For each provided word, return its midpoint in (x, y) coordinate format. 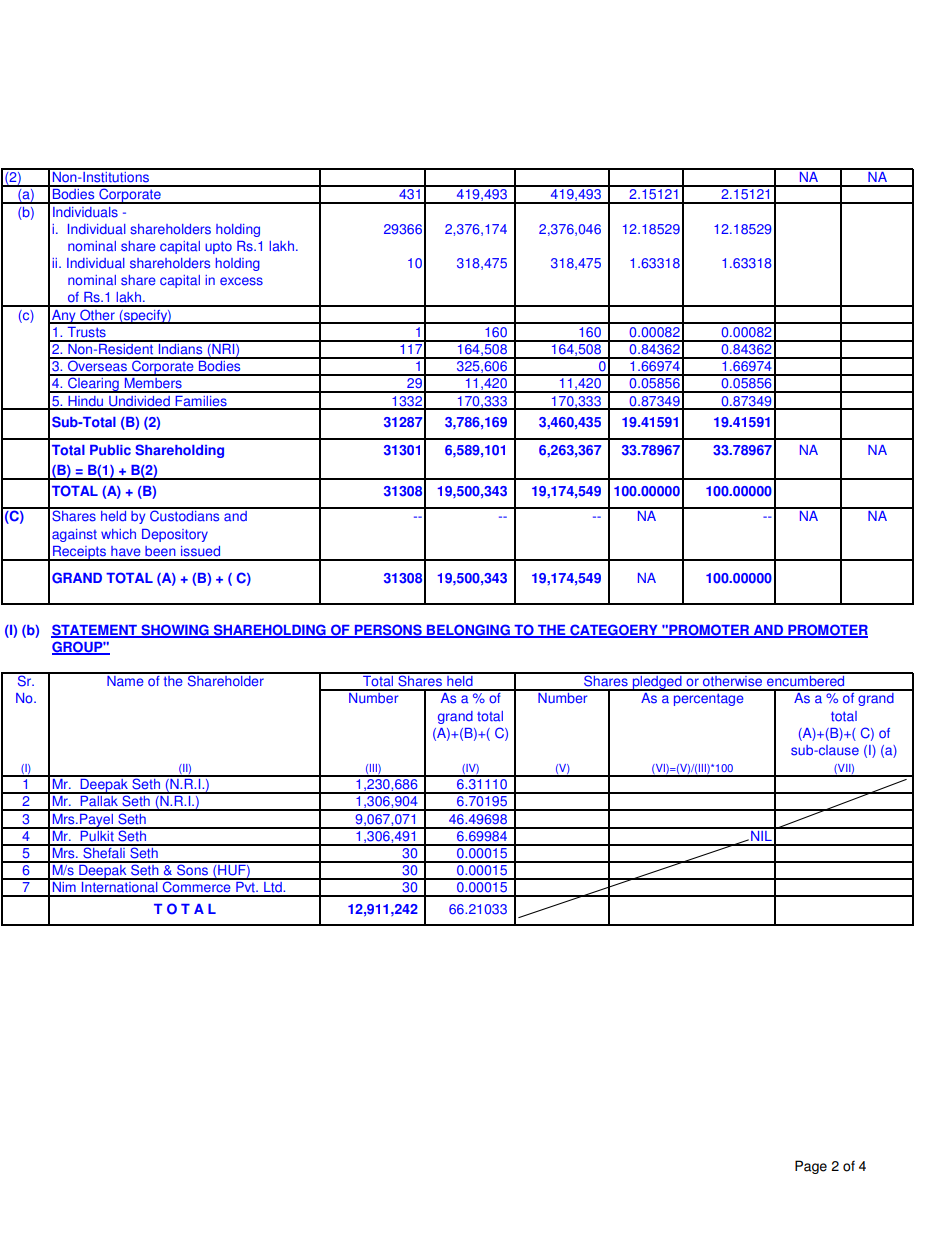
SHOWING (175, 630)
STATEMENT (95, 630)
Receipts (79, 553)
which (118, 534)
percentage (709, 699)
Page (811, 1167)
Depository (175, 535)
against (74, 535)
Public (110, 450)
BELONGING (468, 630)
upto (218, 247)
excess (241, 281)
